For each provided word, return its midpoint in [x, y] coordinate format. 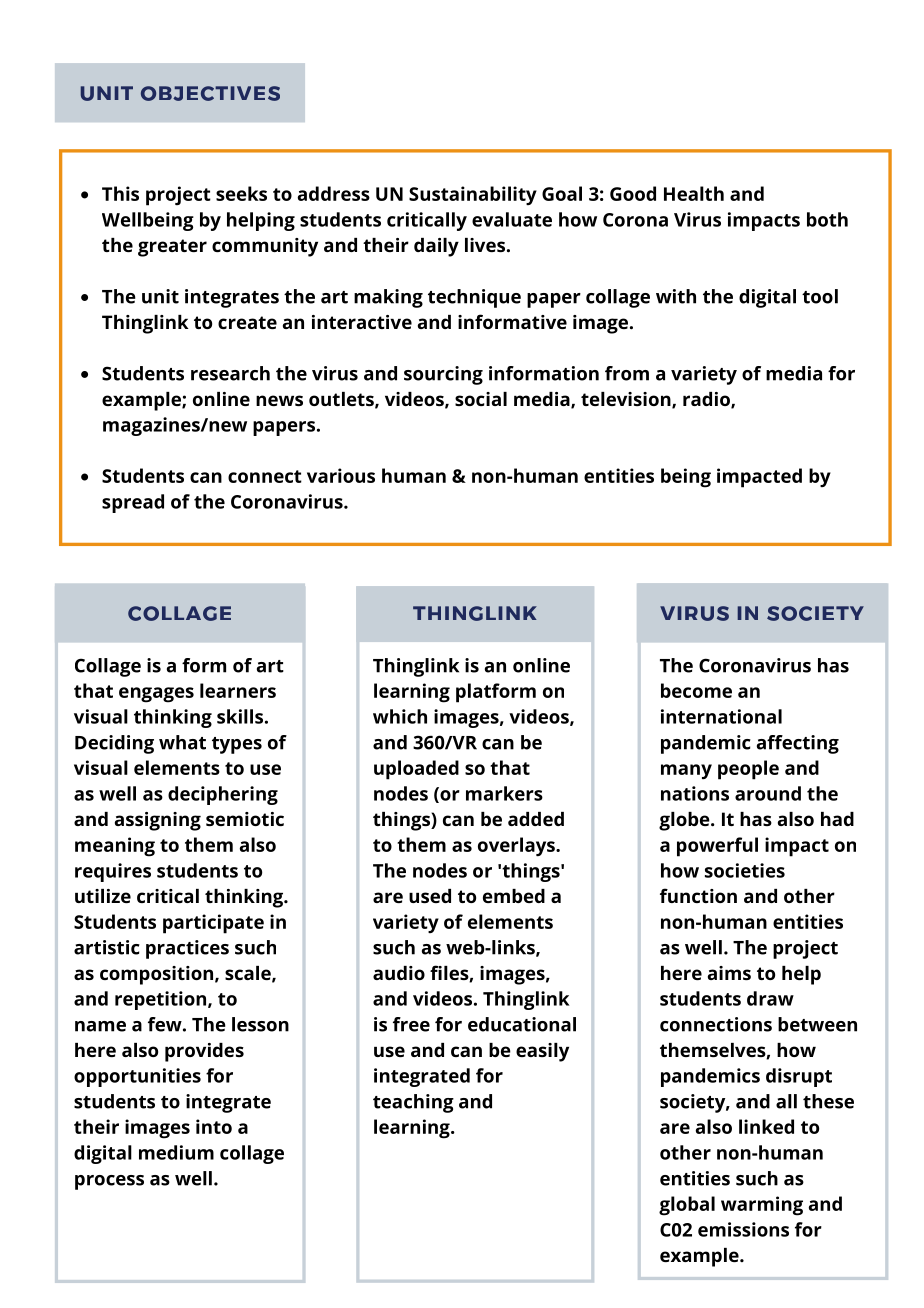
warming [762, 1206]
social [481, 399]
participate [213, 924]
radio [707, 400]
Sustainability [473, 195]
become [696, 690]
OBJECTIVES [210, 93]
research [230, 373]
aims [729, 973]
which [400, 716]
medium [176, 1152]
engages [156, 695]
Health [694, 193]
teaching [413, 1103]
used [430, 896]
